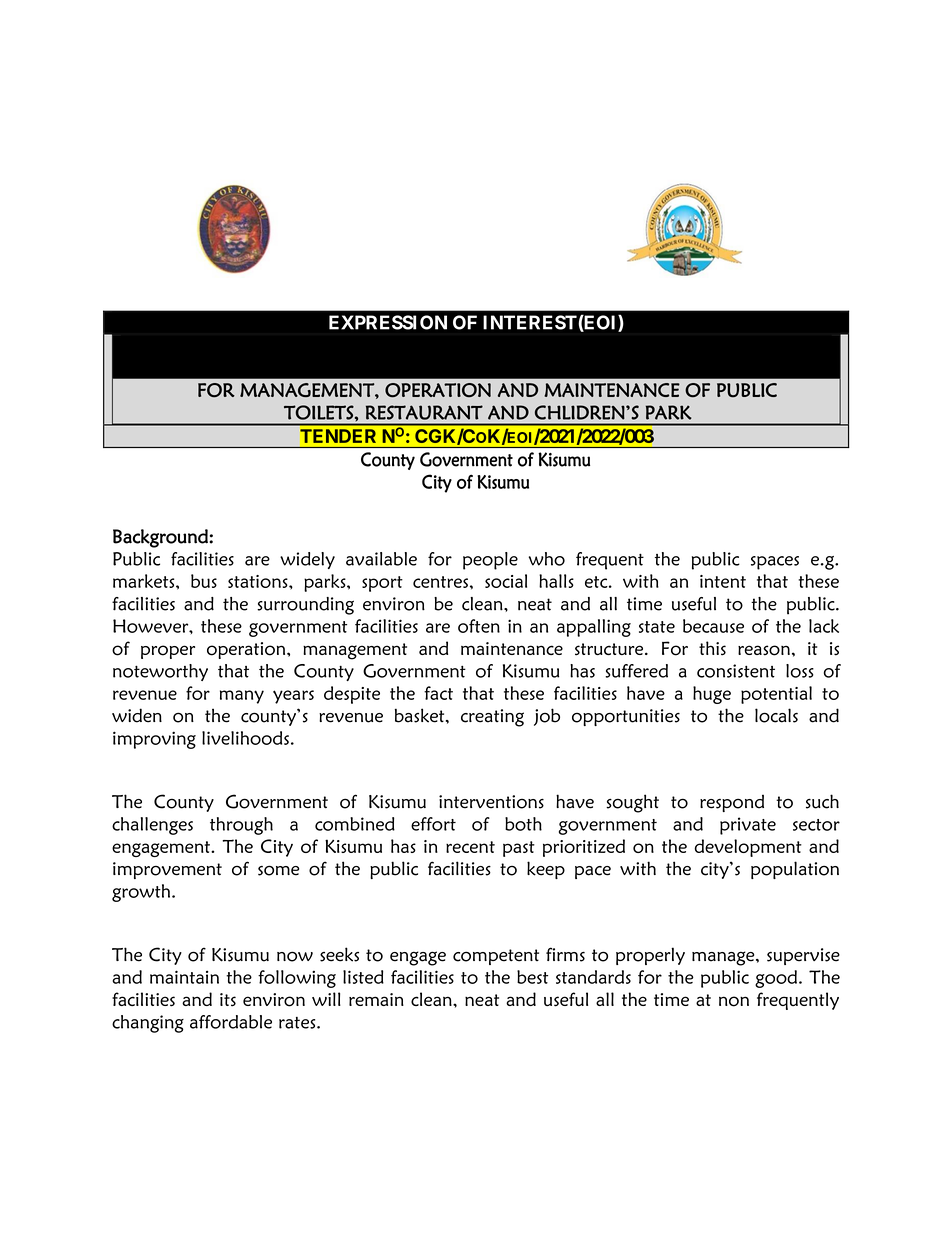 This screenshot has width=952, height=1233. Describe the element at coordinates (547, 559) in the screenshot. I see `who` at that location.
